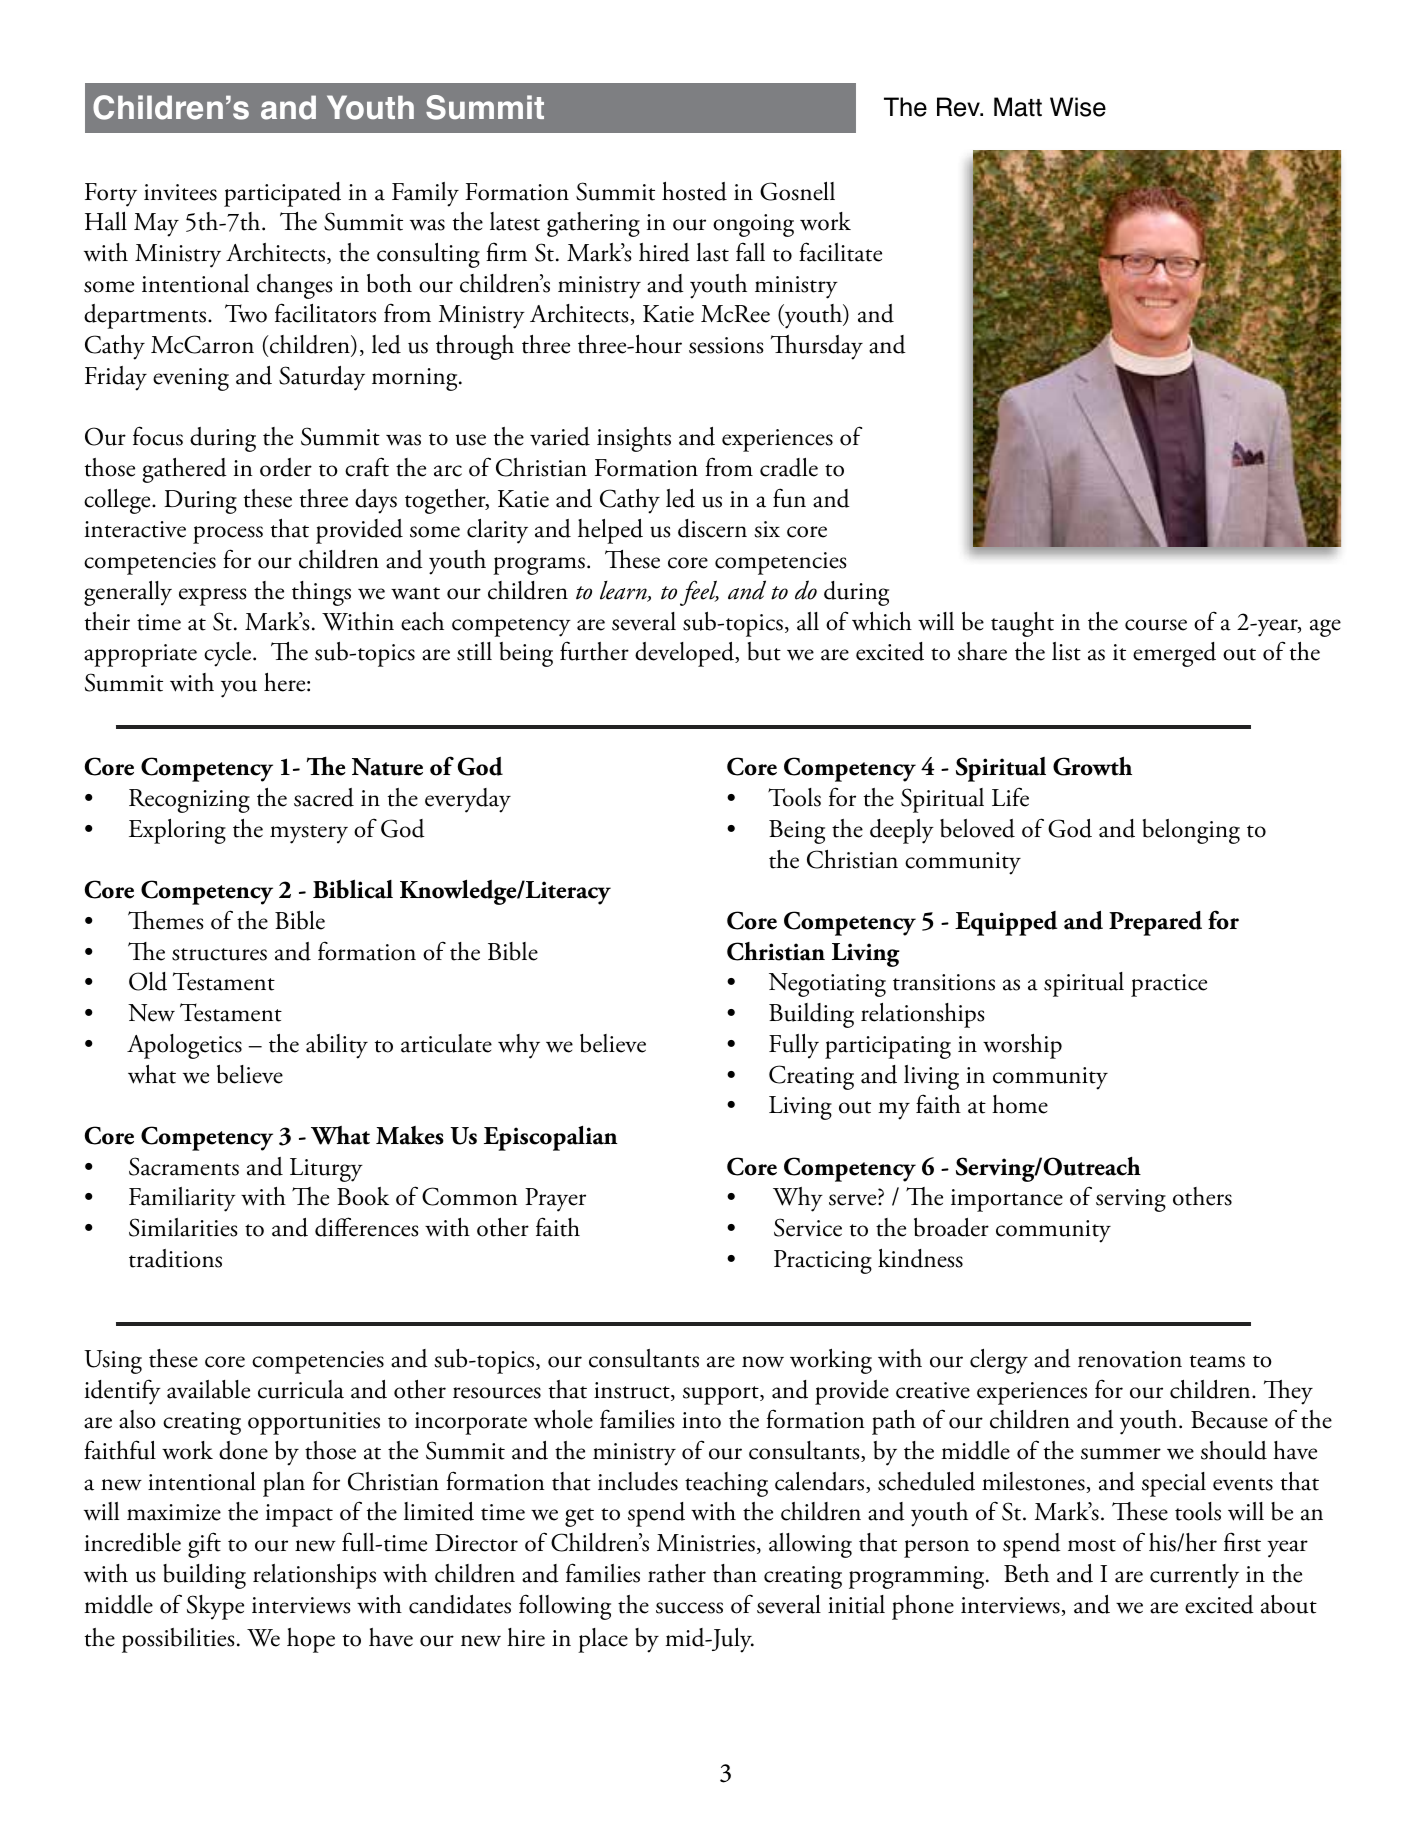 The width and height of the screenshot is (1425, 1843). What do you see at coordinates (694, 191) in the screenshot?
I see `hosted` at bounding box center [694, 191].
